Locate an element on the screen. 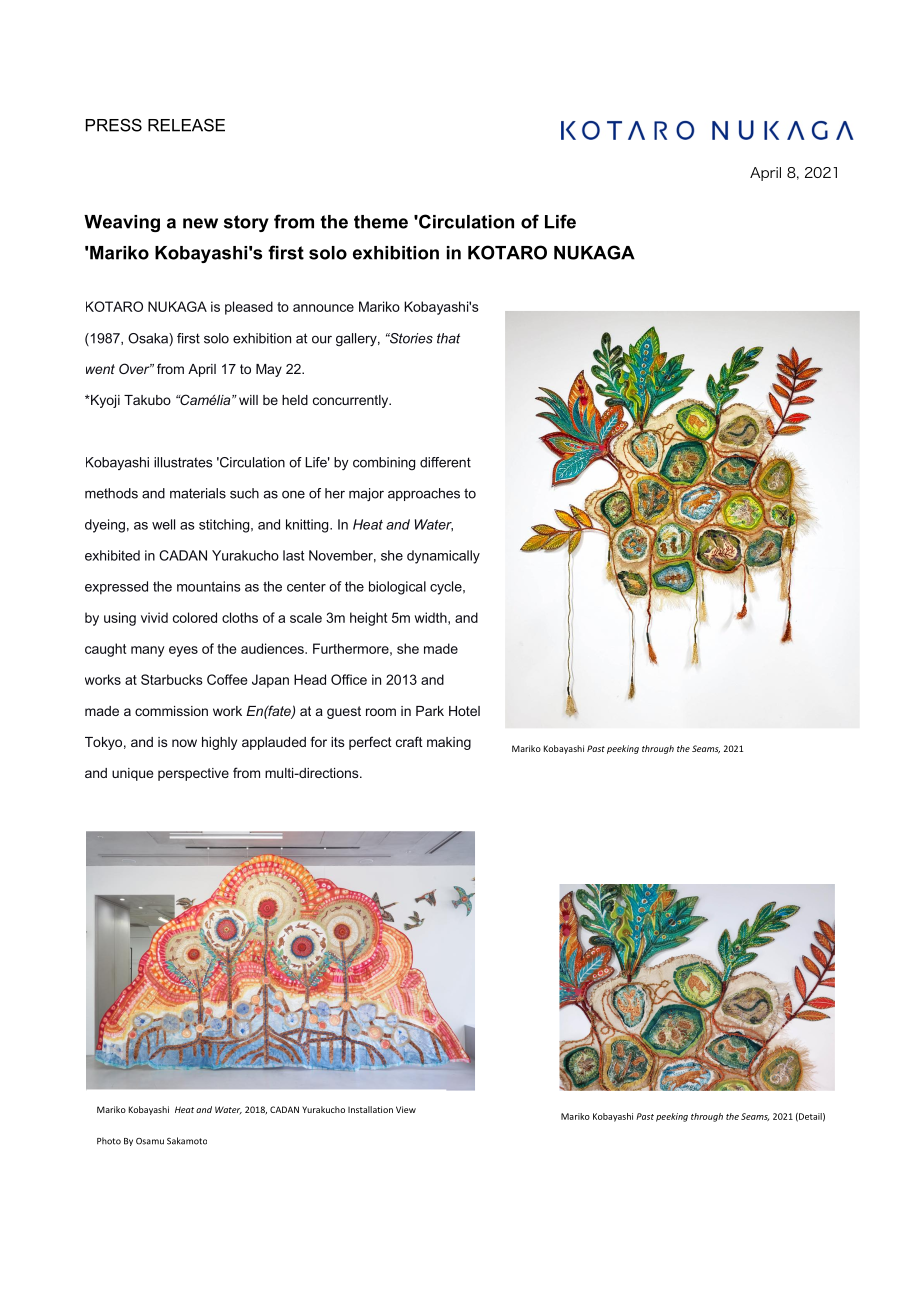 The image size is (924, 1308). Installation is located at coordinates (370, 1109).
